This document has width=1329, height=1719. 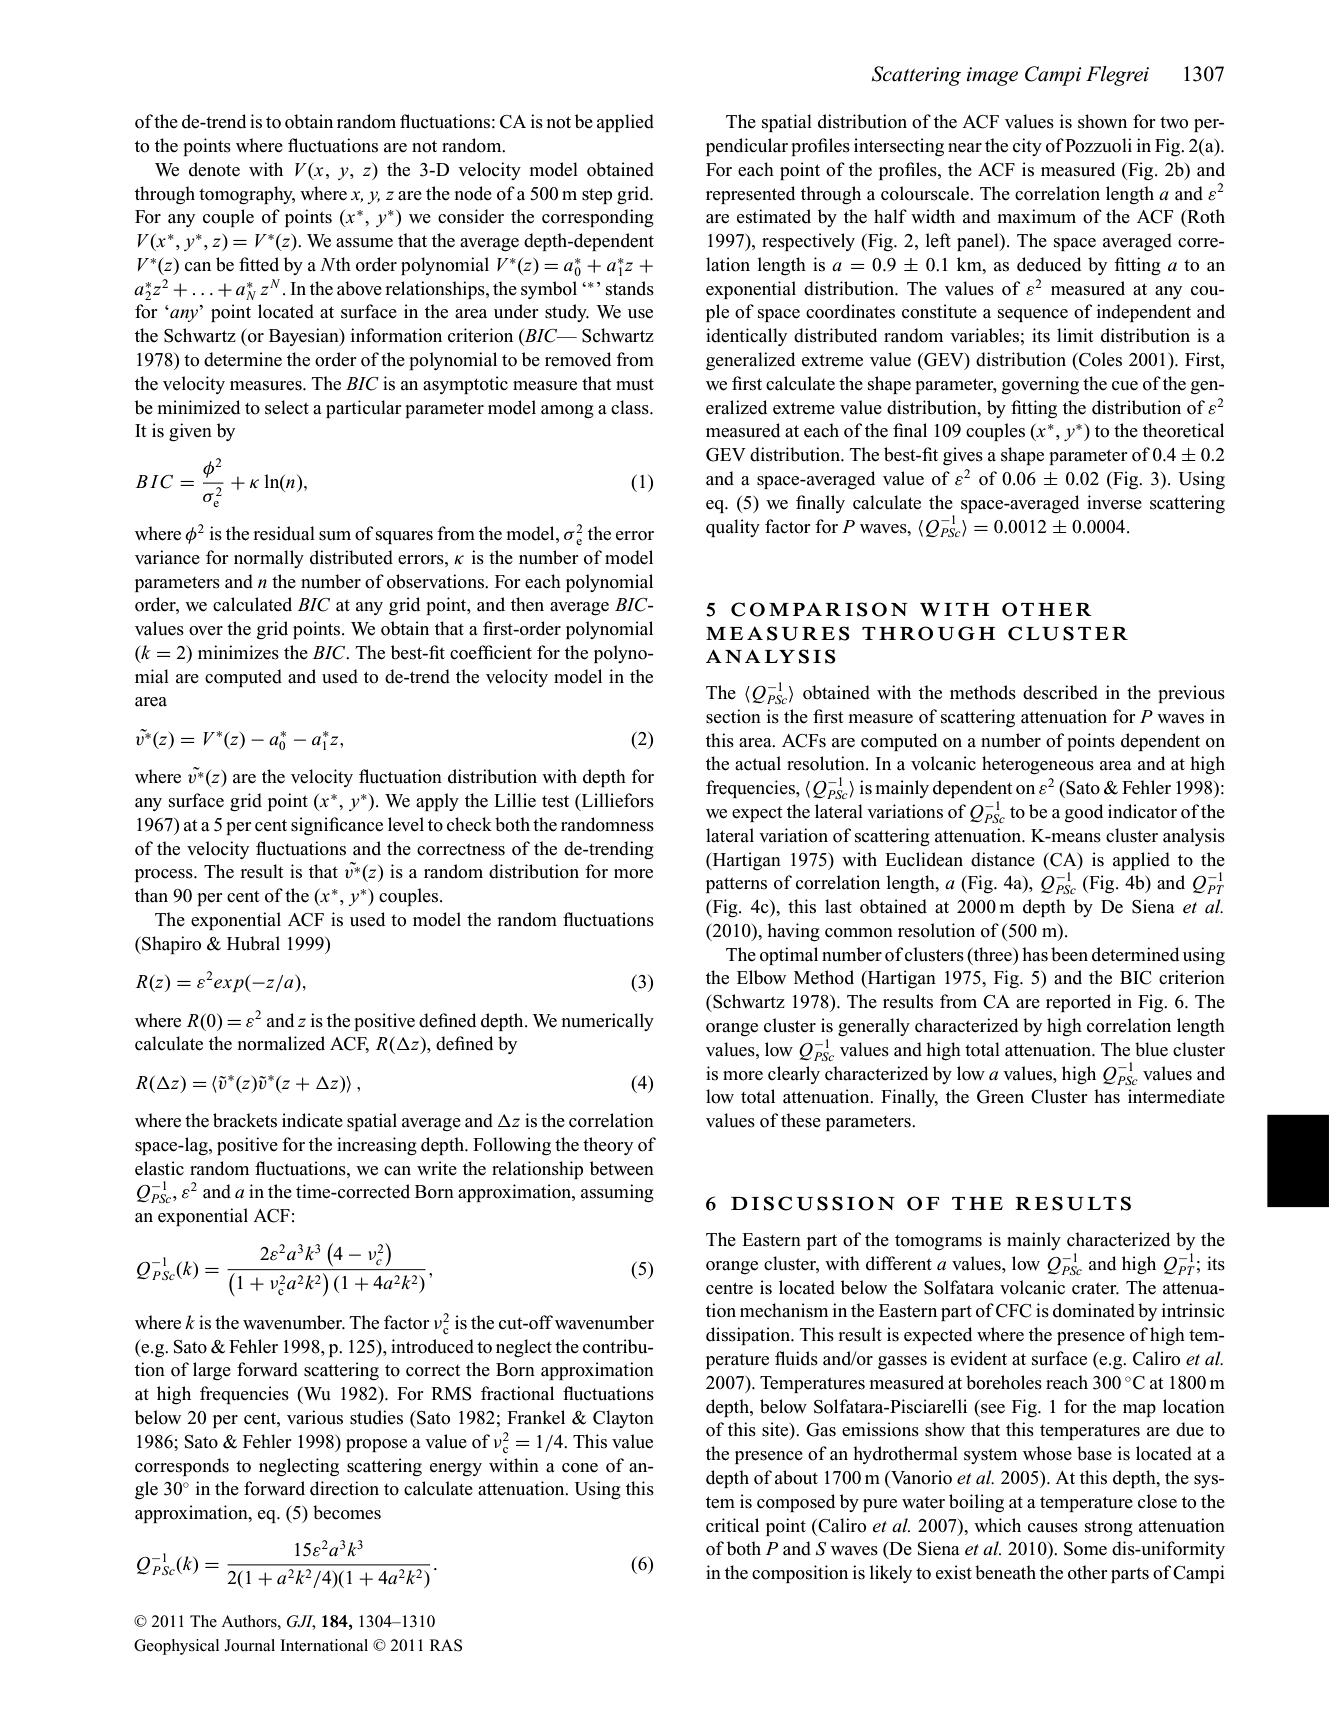 I want to click on good, so click(x=1084, y=813).
